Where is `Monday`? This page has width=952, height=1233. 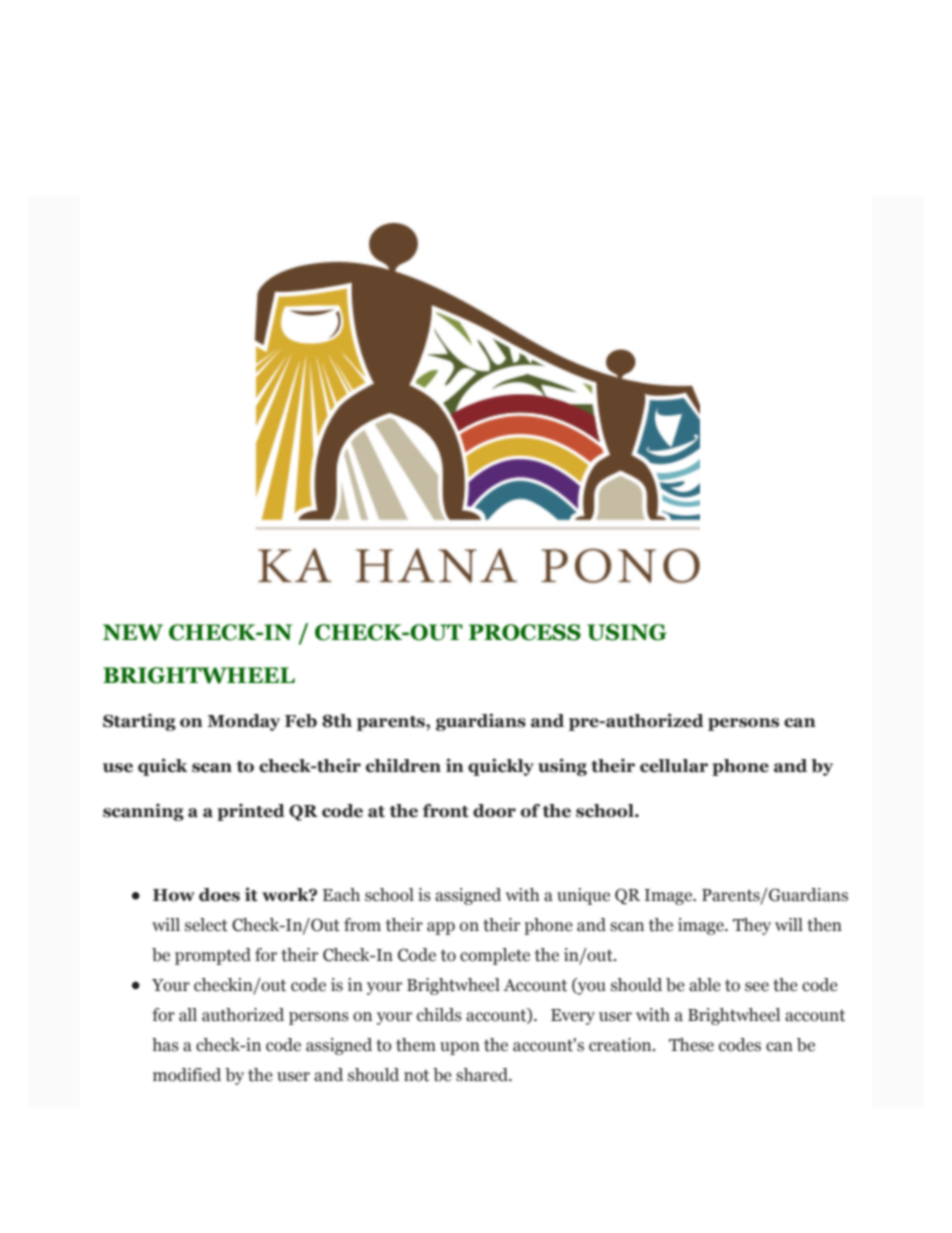
Monday is located at coordinates (243, 722).
